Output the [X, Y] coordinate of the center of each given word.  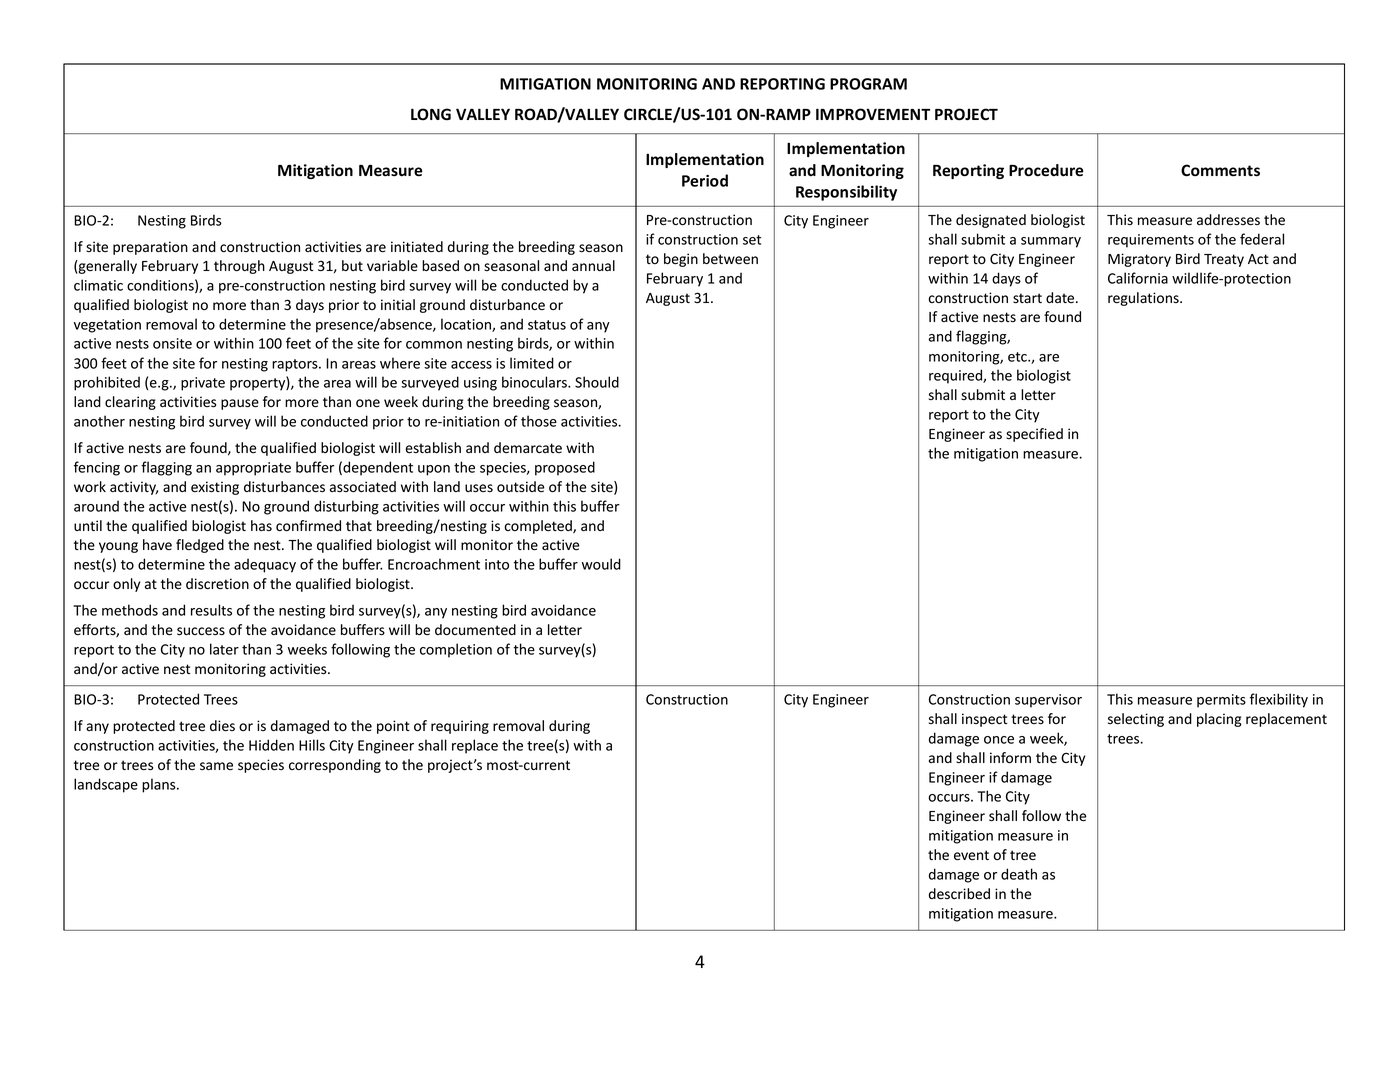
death [1019, 874]
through [239, 267]
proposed [565, 468]
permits [1221, 701]
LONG [431, 114]
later [224, 649]
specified [1034, 435]
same [216, 766]
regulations [1144, 299]
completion [456, 650]
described [959, 894]
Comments [1220, 170]
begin [681, 260]
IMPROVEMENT [873, 114]
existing [215, 488]
